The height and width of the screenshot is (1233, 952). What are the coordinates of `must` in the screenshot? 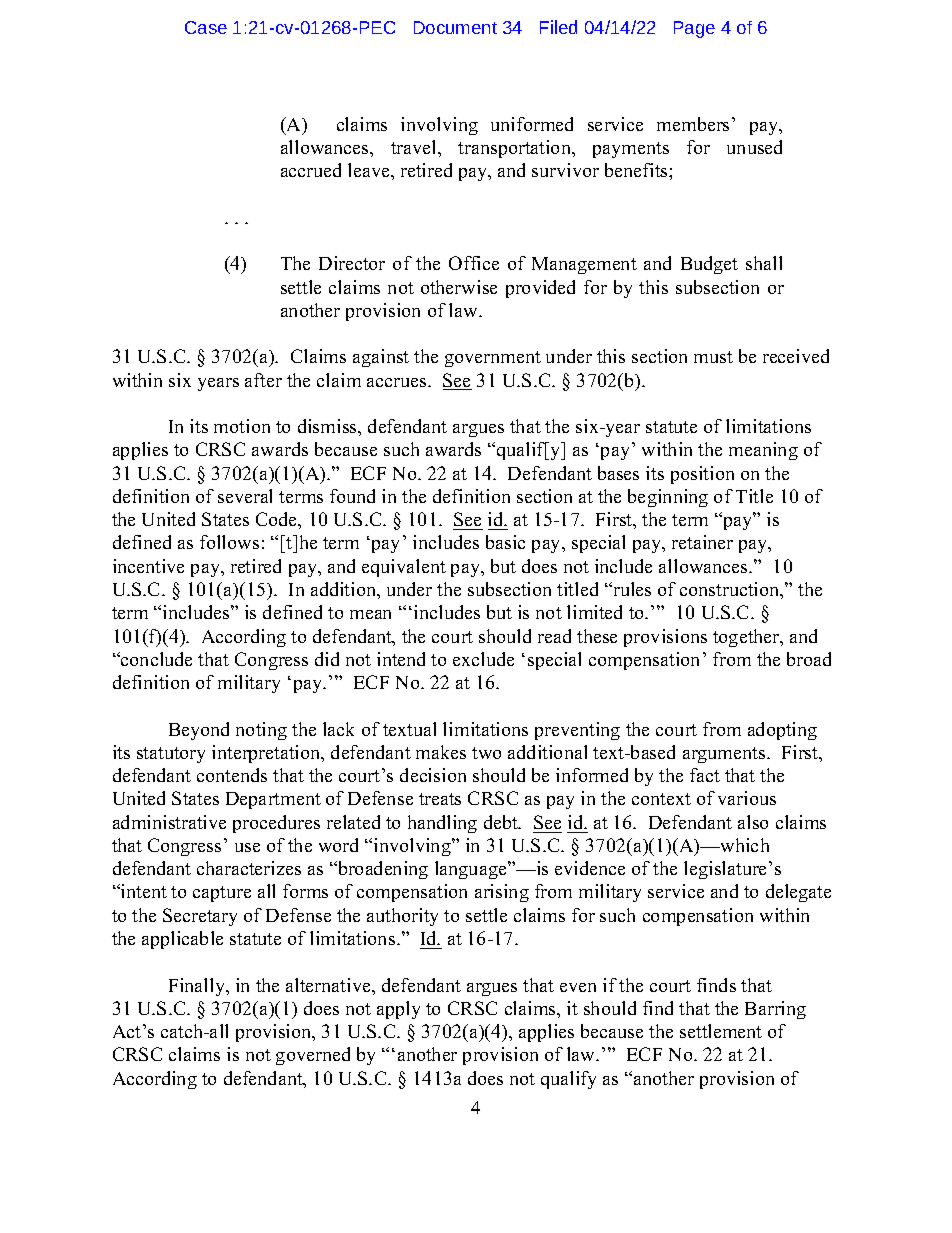 It's located at (713, 357).
